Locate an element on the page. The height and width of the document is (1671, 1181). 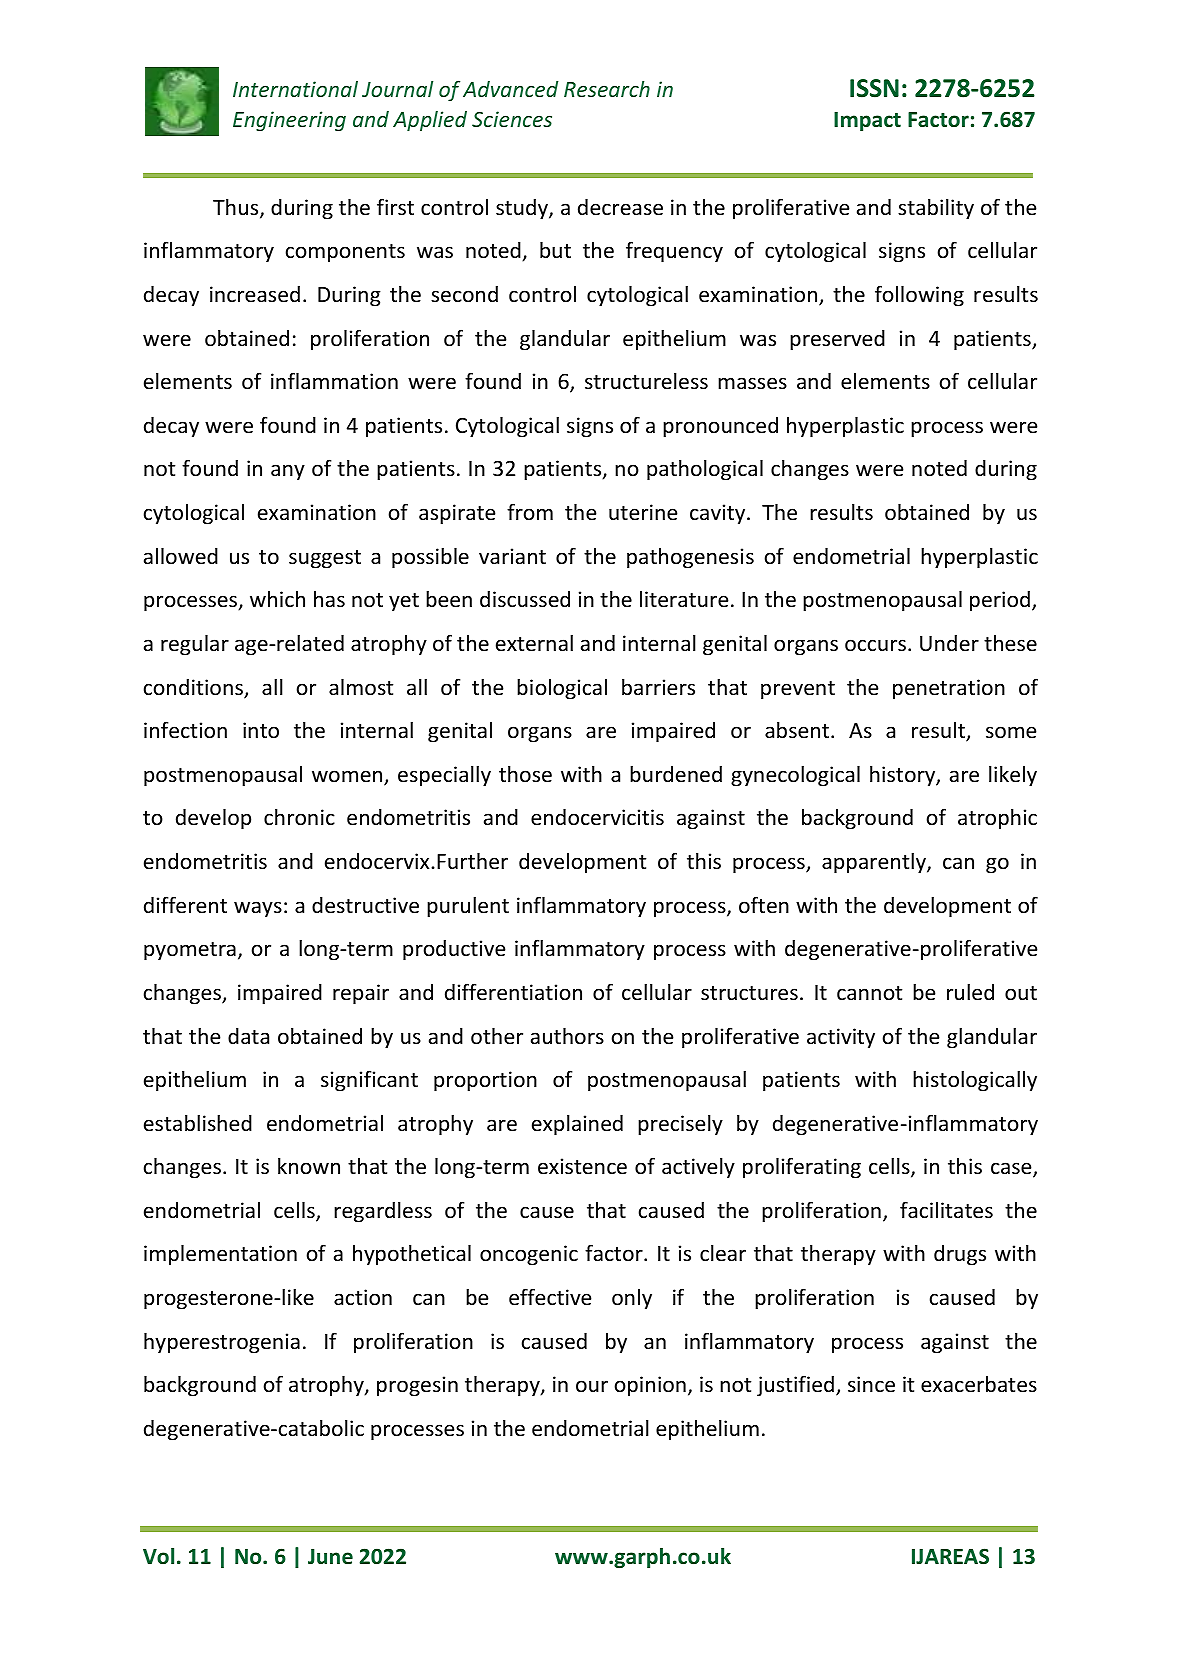
existence is located at coordinates (582, 1166).
